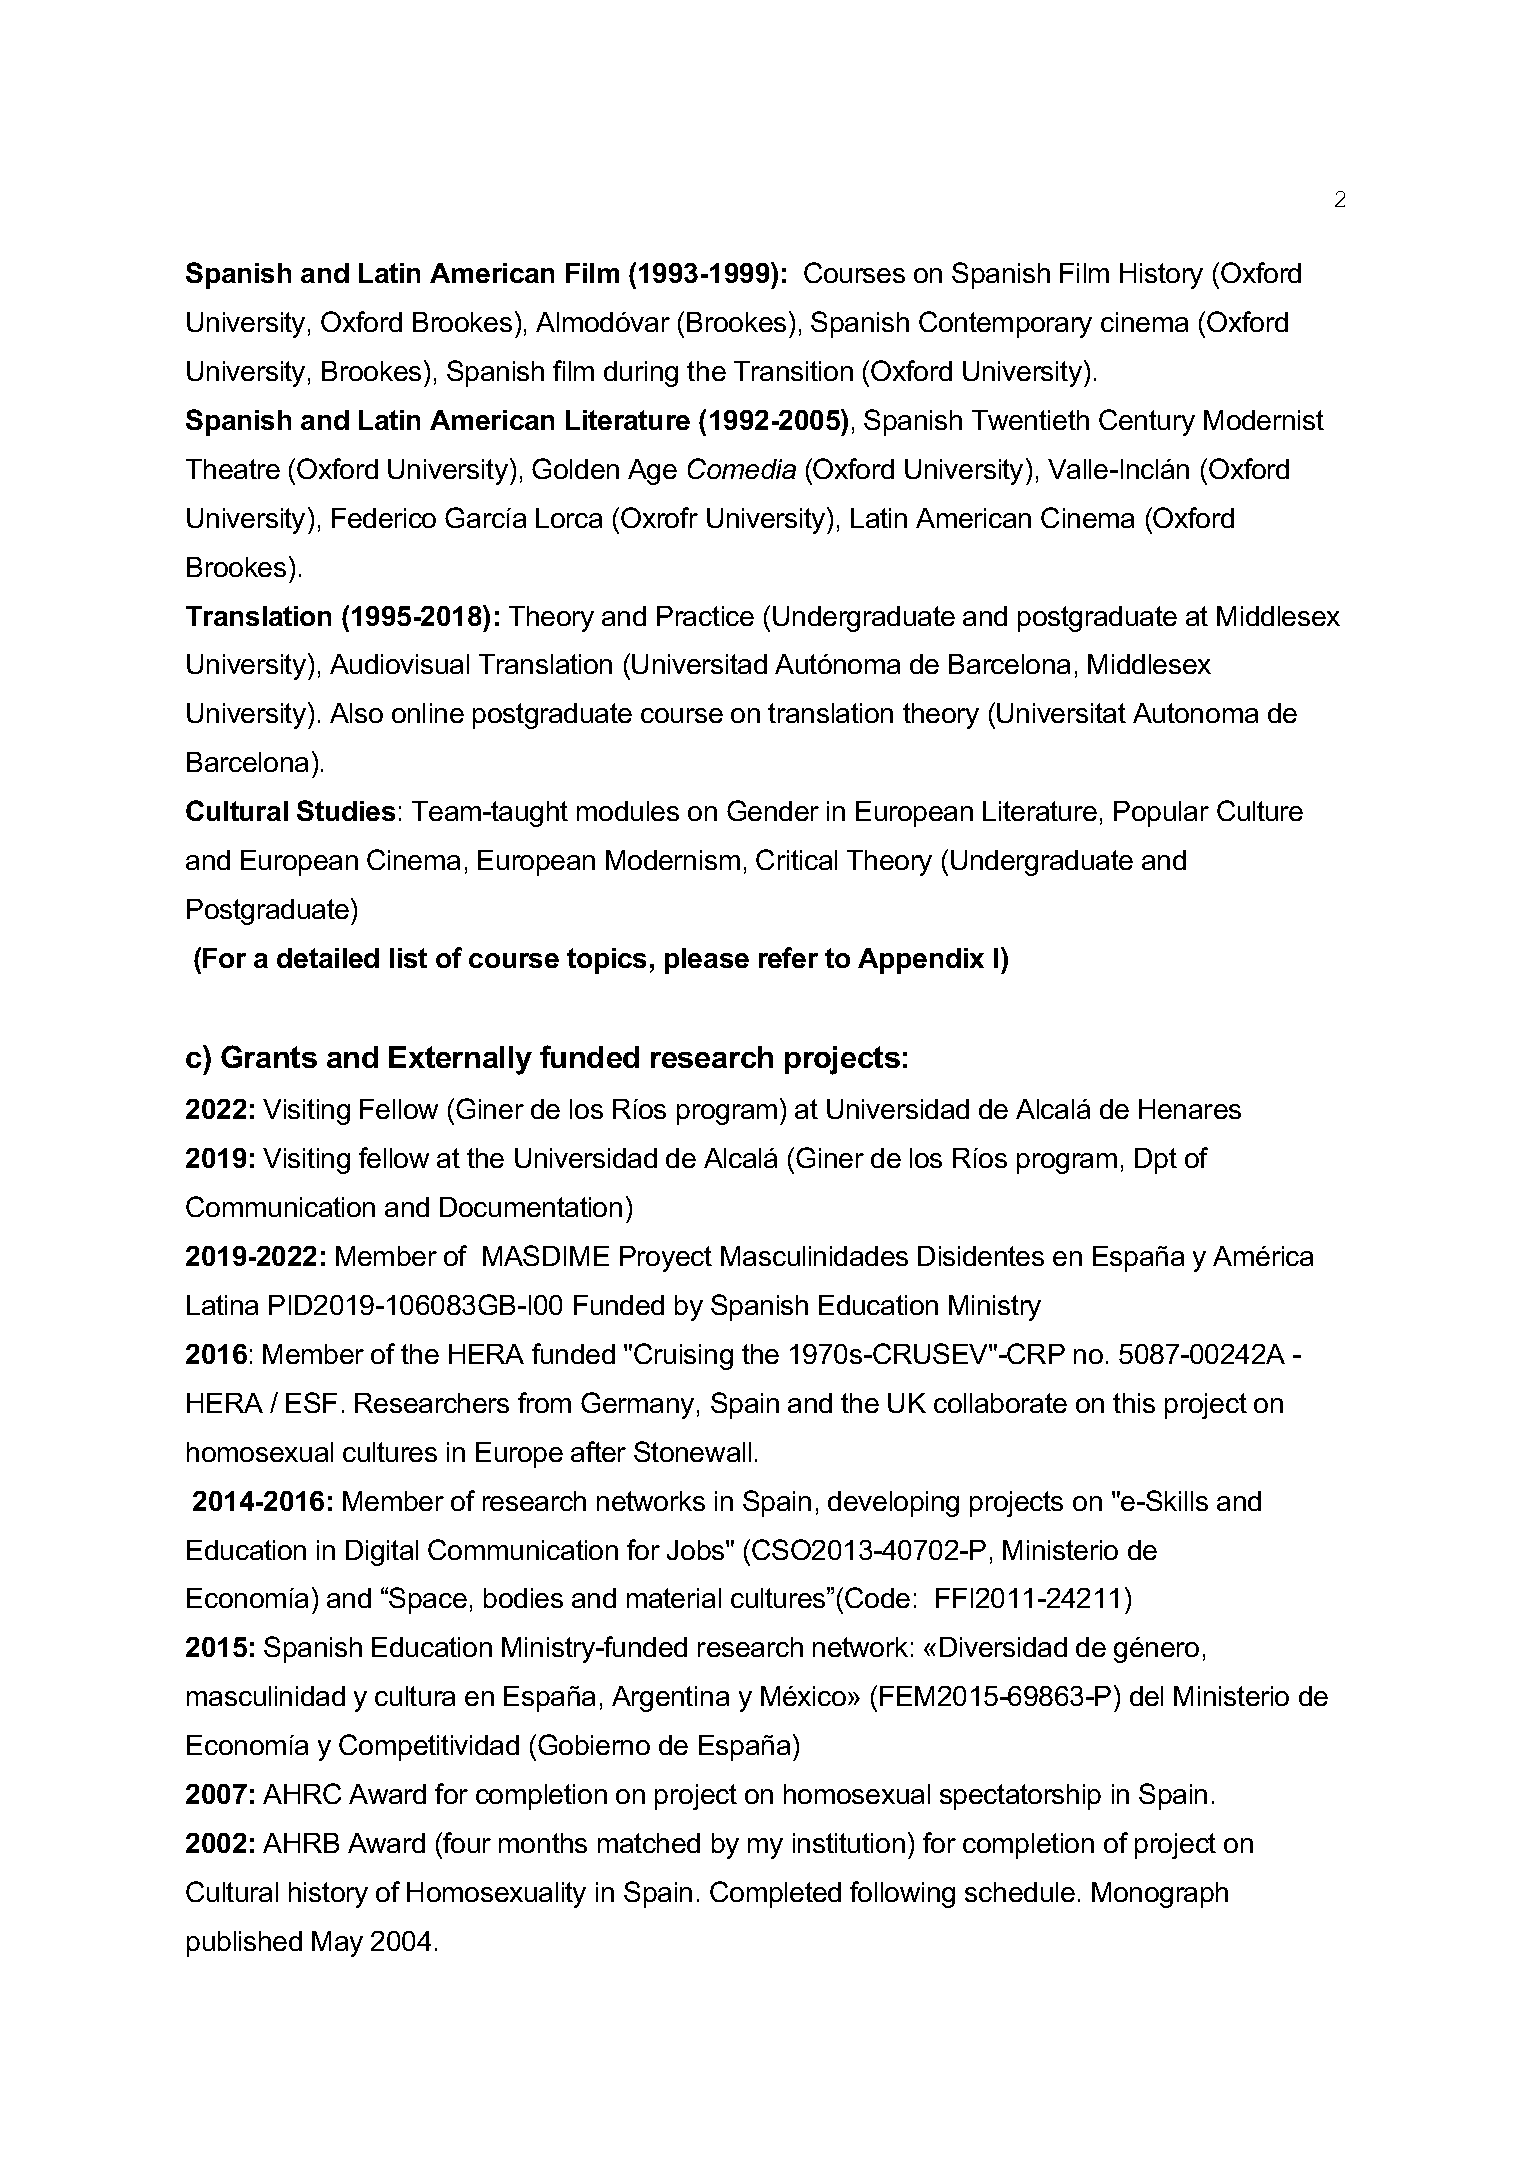 This screenshot has height=2170, width=1535. What do you see at coordinates (1161, 814) in the screenshot?
I see `Popular` at bounding box center [1161, 814].
